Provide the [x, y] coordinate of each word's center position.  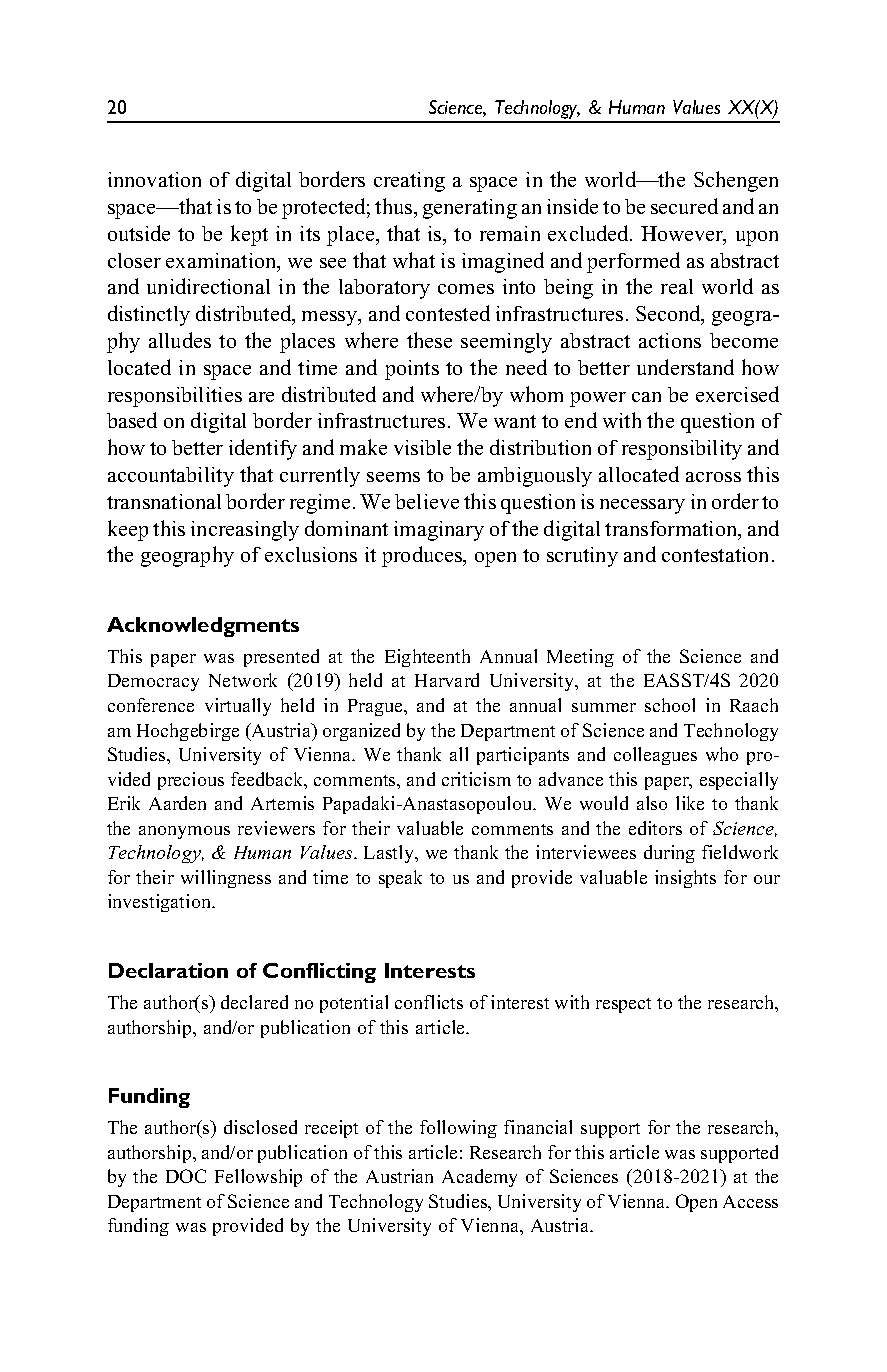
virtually [238, 707]
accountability [171, 477]
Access [750, 1201]
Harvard [447, 680]
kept [249, 235]
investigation [161, 903]
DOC [186, 1176]
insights [685, 879]
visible [422, 447]
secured [684, 206]
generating [470, 209]
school [670, 705]
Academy [479, 1178]
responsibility [682, 450]
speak [400, 879]
